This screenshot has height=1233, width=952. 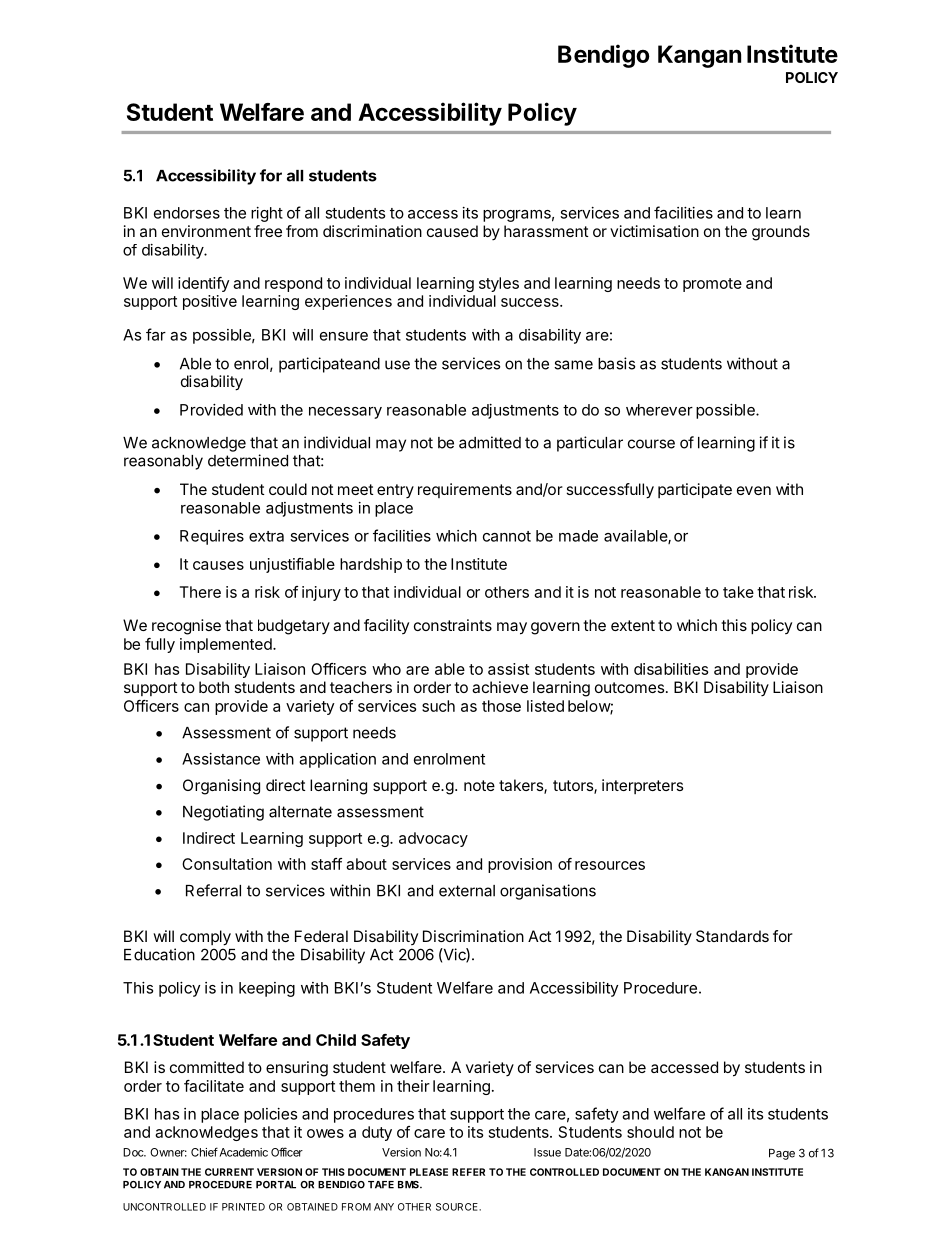 I want to click on PLEASE, so click(x=429, y=1172).
